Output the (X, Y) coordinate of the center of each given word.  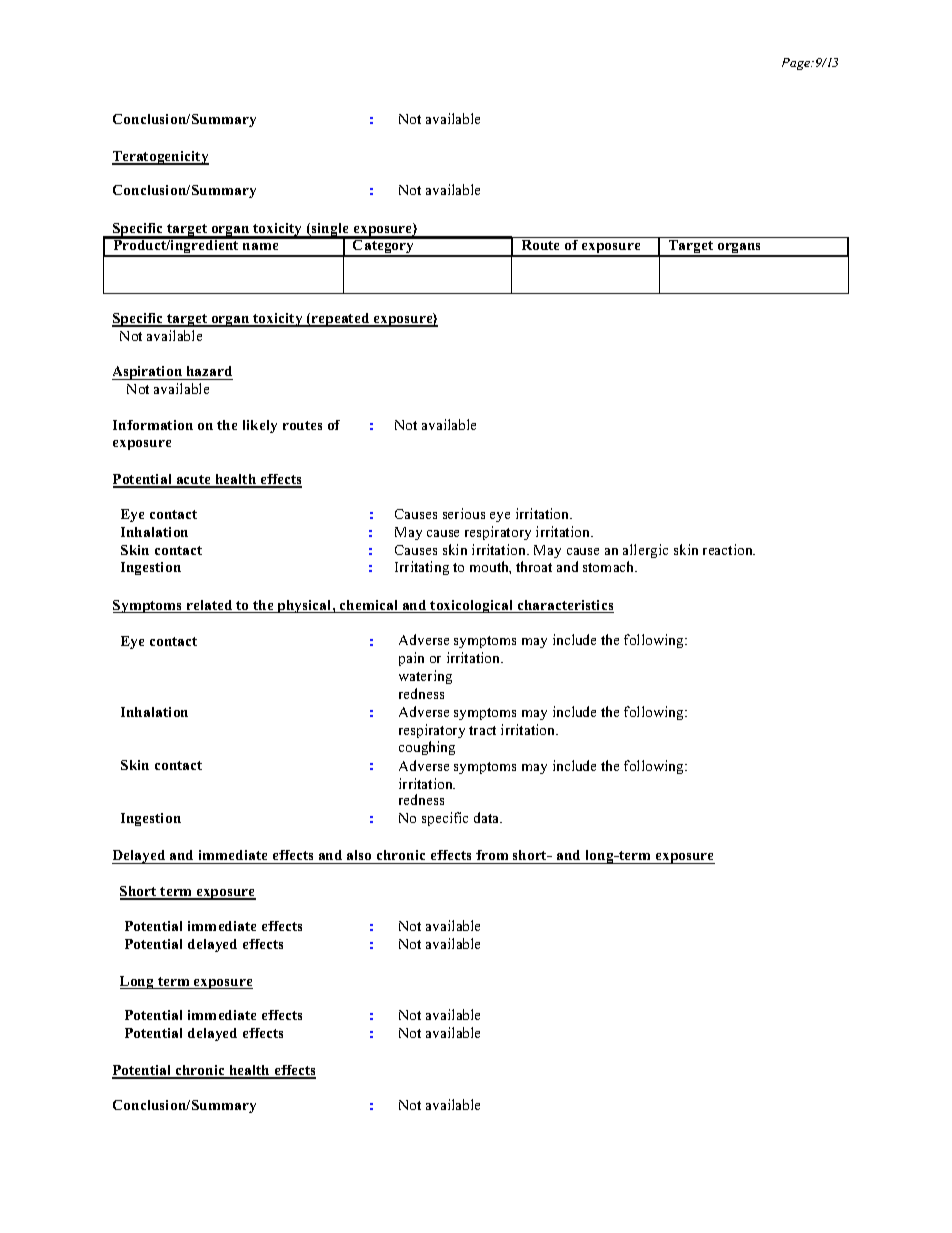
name (260, 246)
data (488, 817)
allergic (645, 551)
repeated (341, 320)
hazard (208, 373)
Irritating (422, 568)
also (359, 857)
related (209, 606)
